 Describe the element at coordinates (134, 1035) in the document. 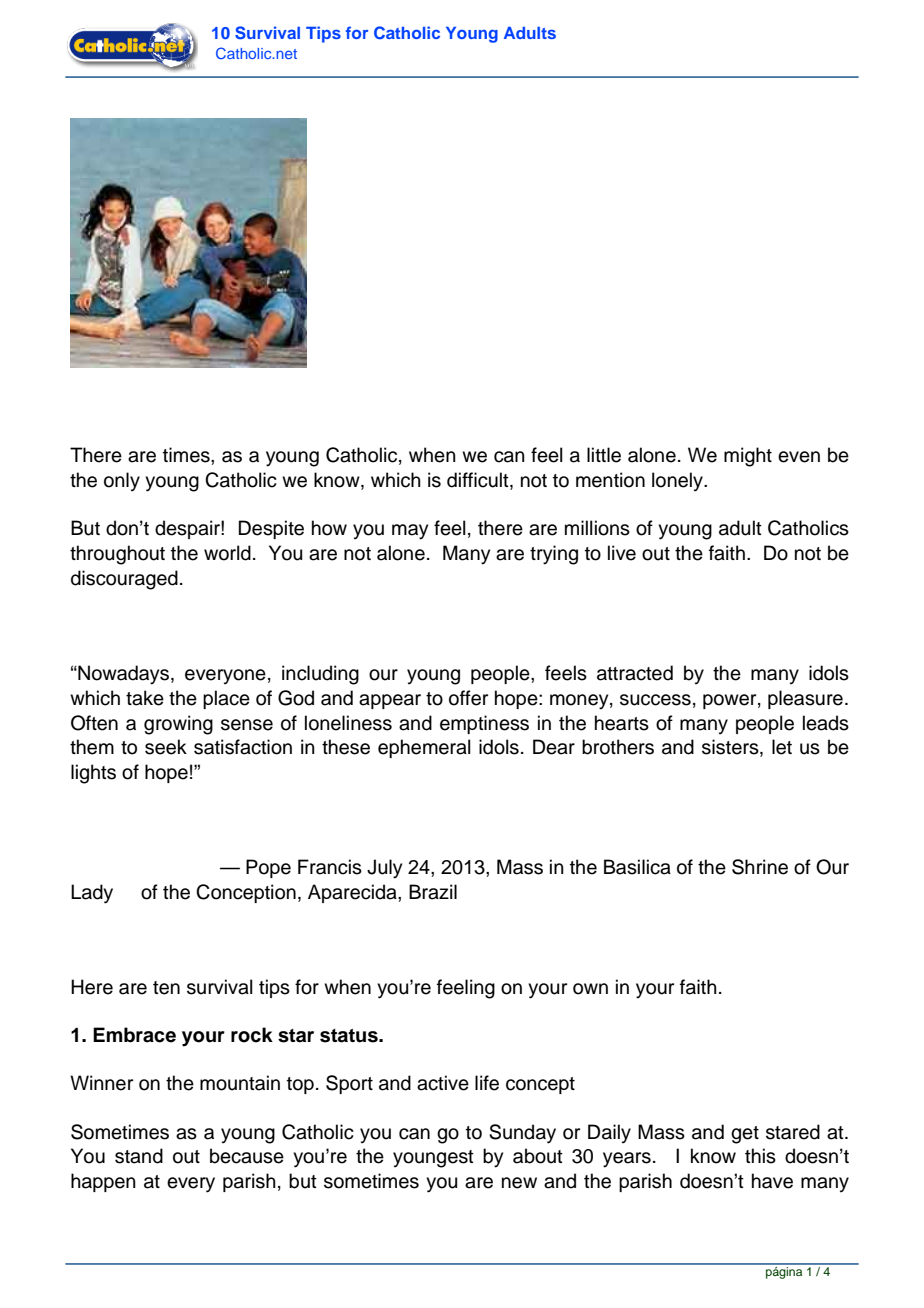

I see `Embrace` at that location.
